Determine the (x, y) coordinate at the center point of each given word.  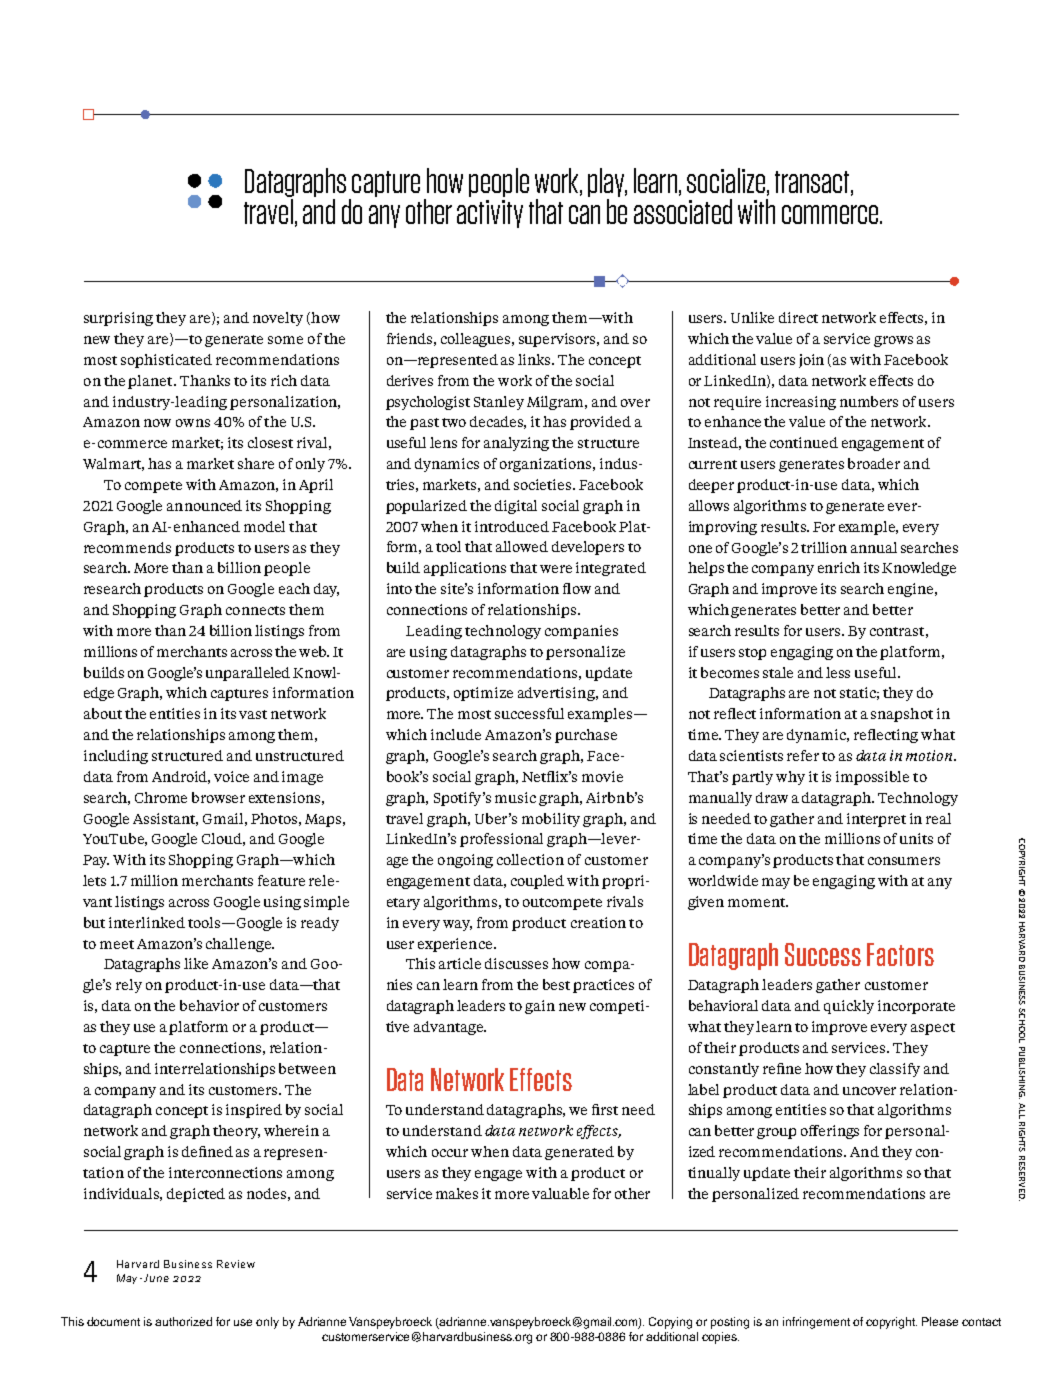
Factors (900, 954)
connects (255, 610)
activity (490, 214)
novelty (278, 319)
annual (874, 547)
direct (798, 317)
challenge (239, 945)
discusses (516, 963)
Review (236, 1264)
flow (577, 588)
